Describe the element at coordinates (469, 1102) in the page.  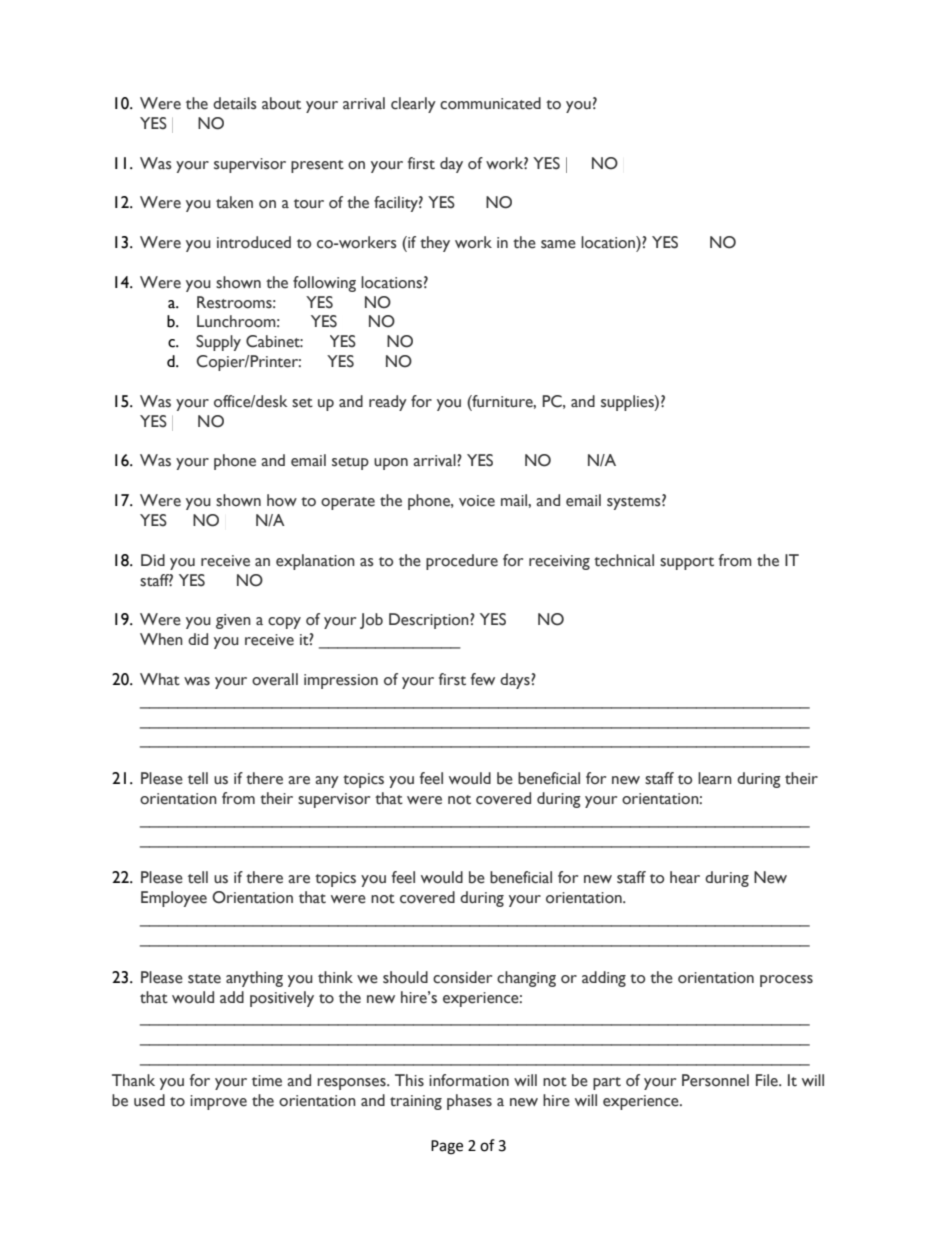
I see `phases` at that location.
